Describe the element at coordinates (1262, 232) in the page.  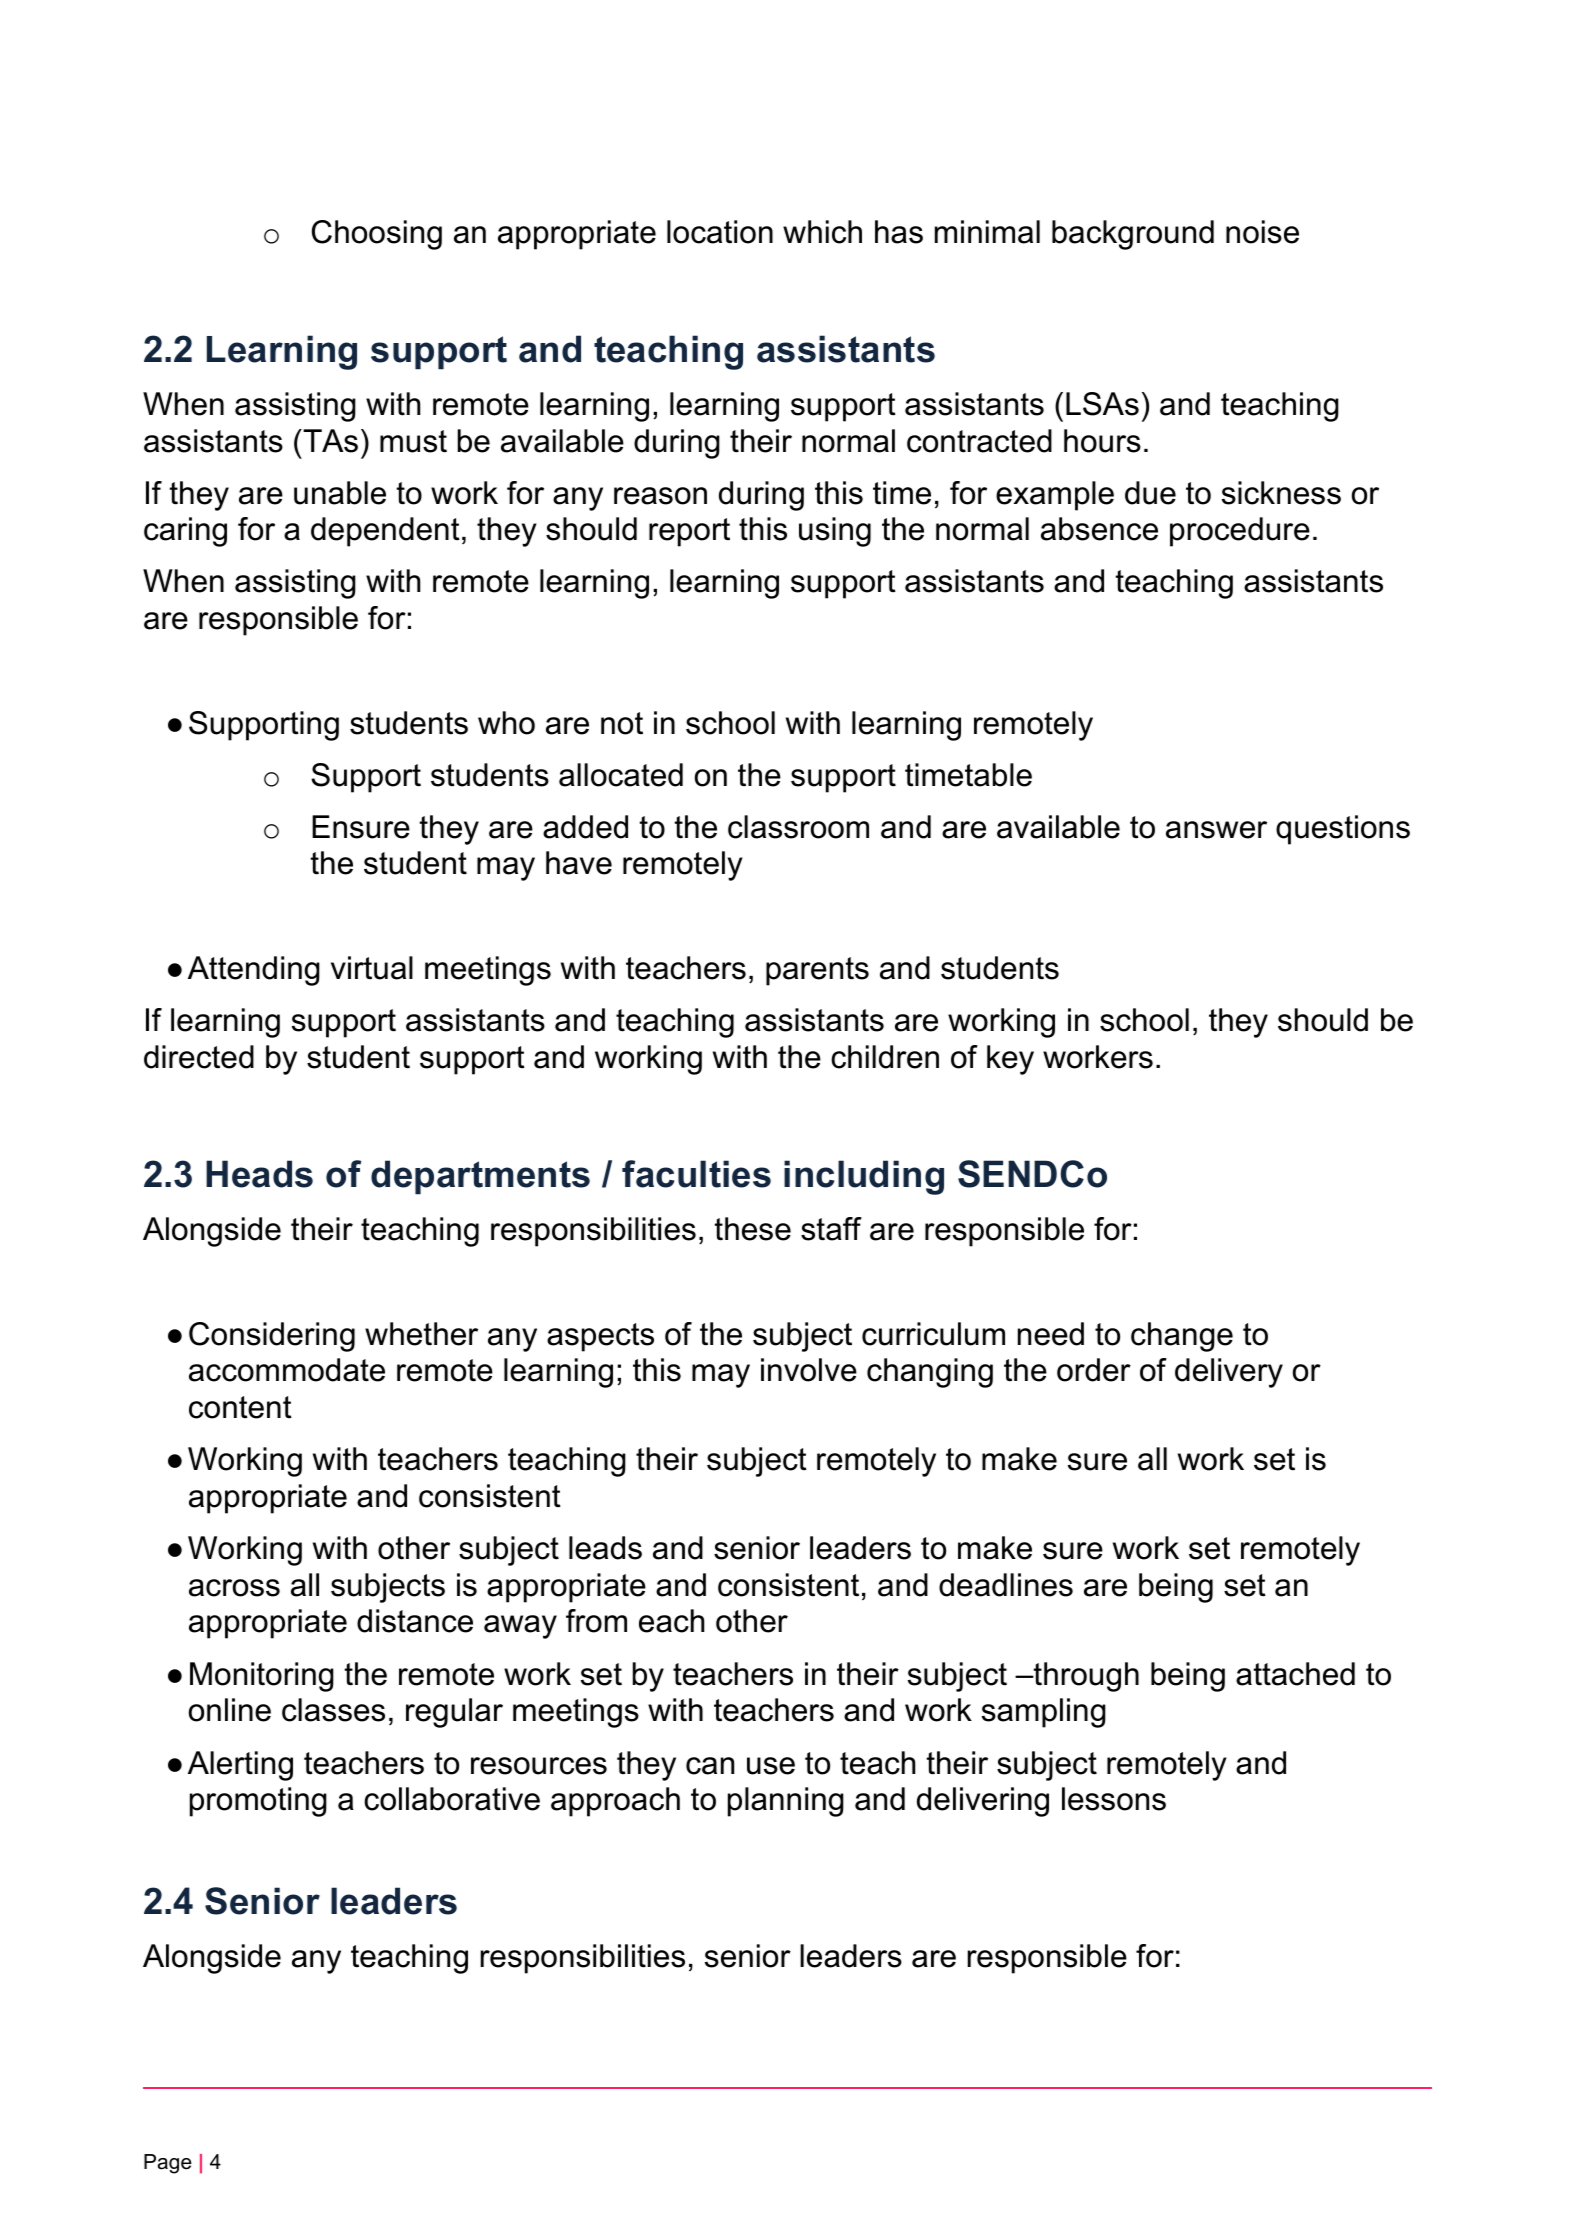
I see `noise` at that location.
